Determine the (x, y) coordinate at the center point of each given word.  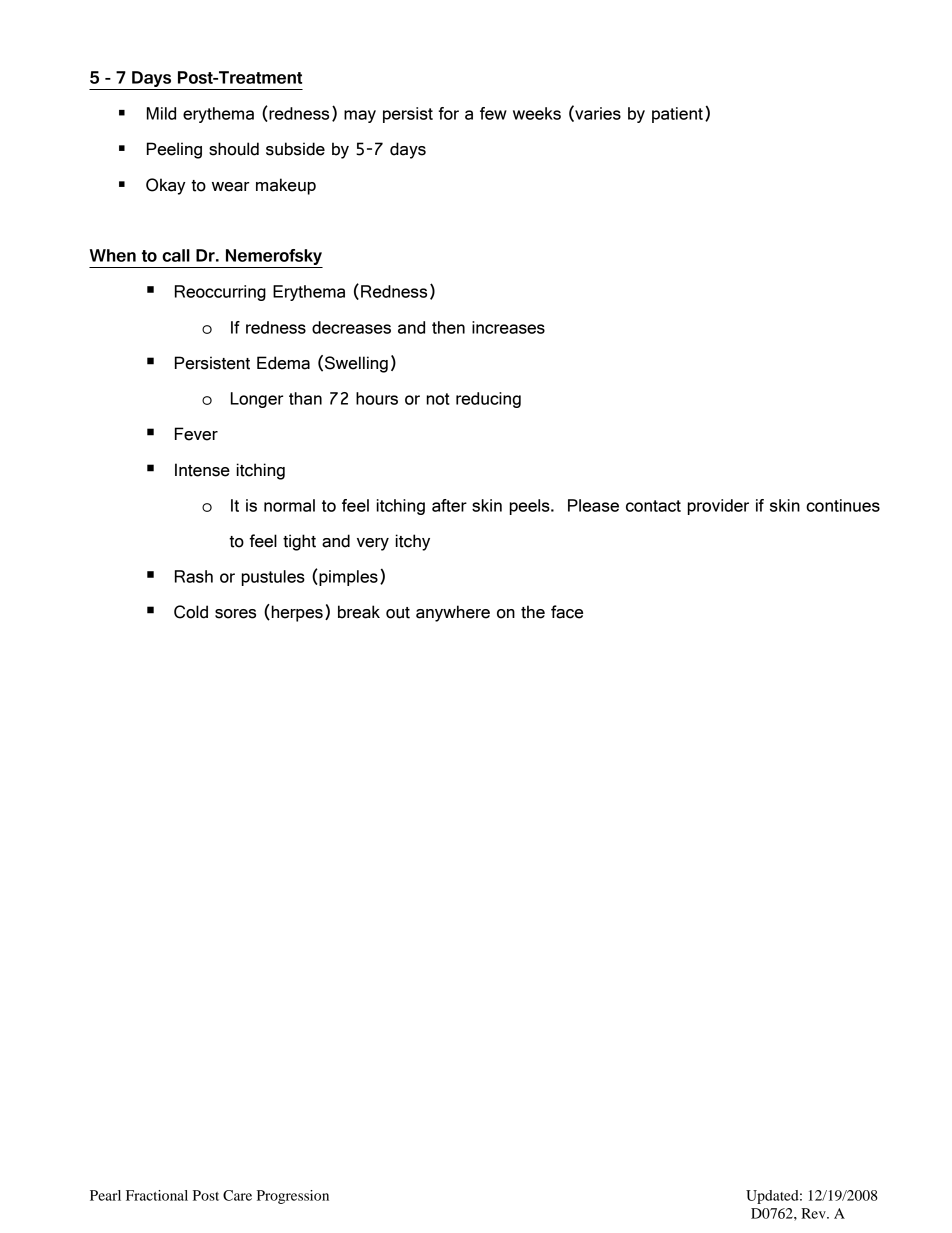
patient (677, 115)
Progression (293, 1197)
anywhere (453, 613)
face (567, 612)
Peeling (174, 150)
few (493, 113)
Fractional (157, 1195)
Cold (191, 612)
